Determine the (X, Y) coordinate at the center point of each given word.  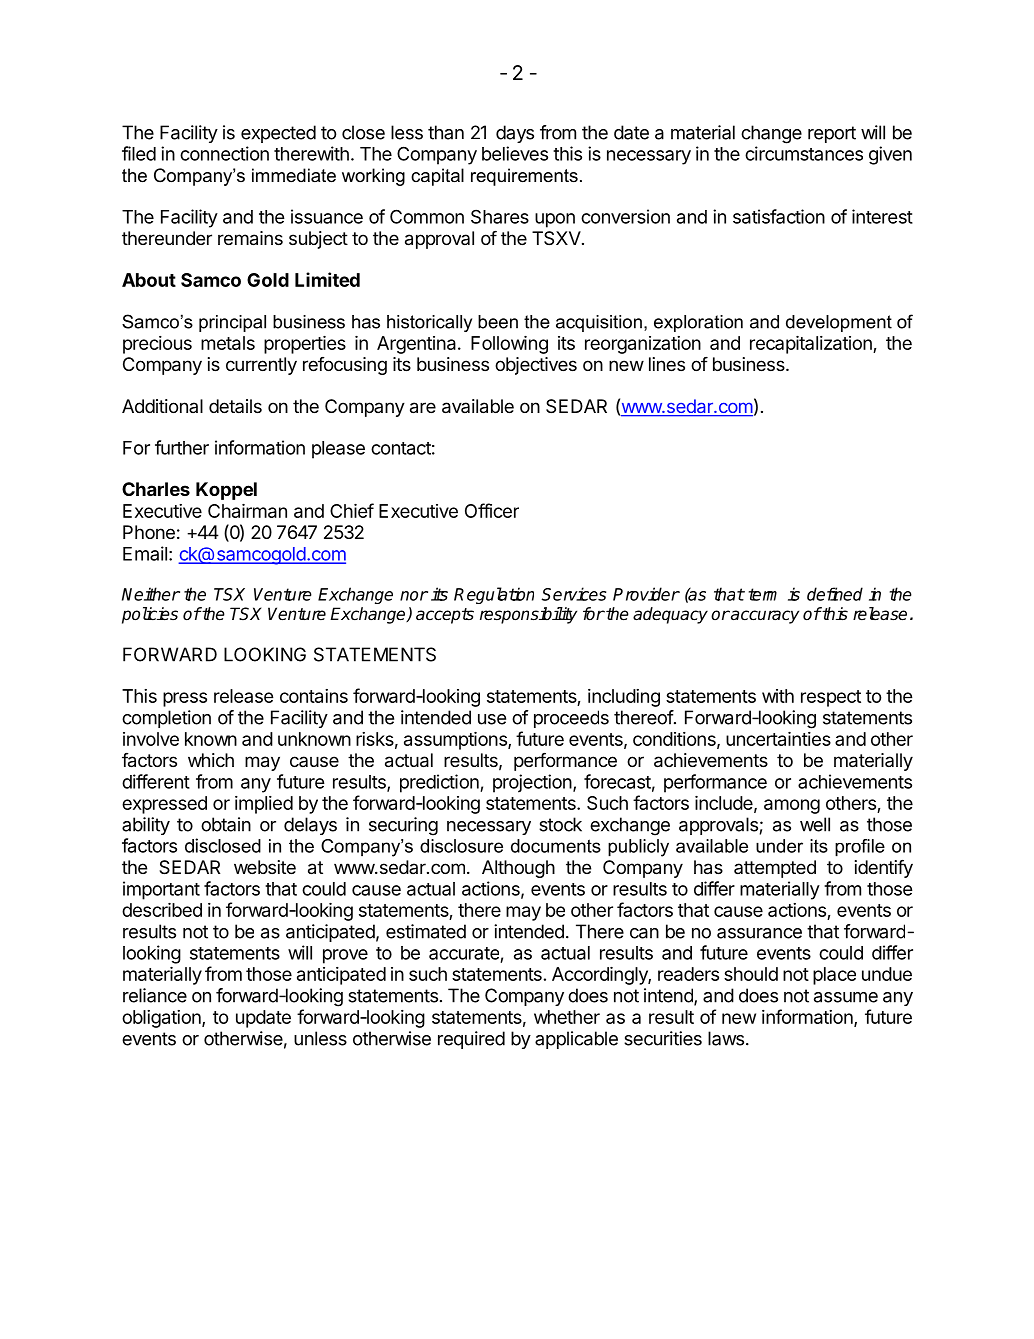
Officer (492, 510)
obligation (162, 1019)
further (182, 447)
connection (224, 153)
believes (515, 153)
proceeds (571, 719)
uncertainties (778, 739)
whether (567, 1017)
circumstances (804, 153)
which (211, 760)
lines (667, 364)
